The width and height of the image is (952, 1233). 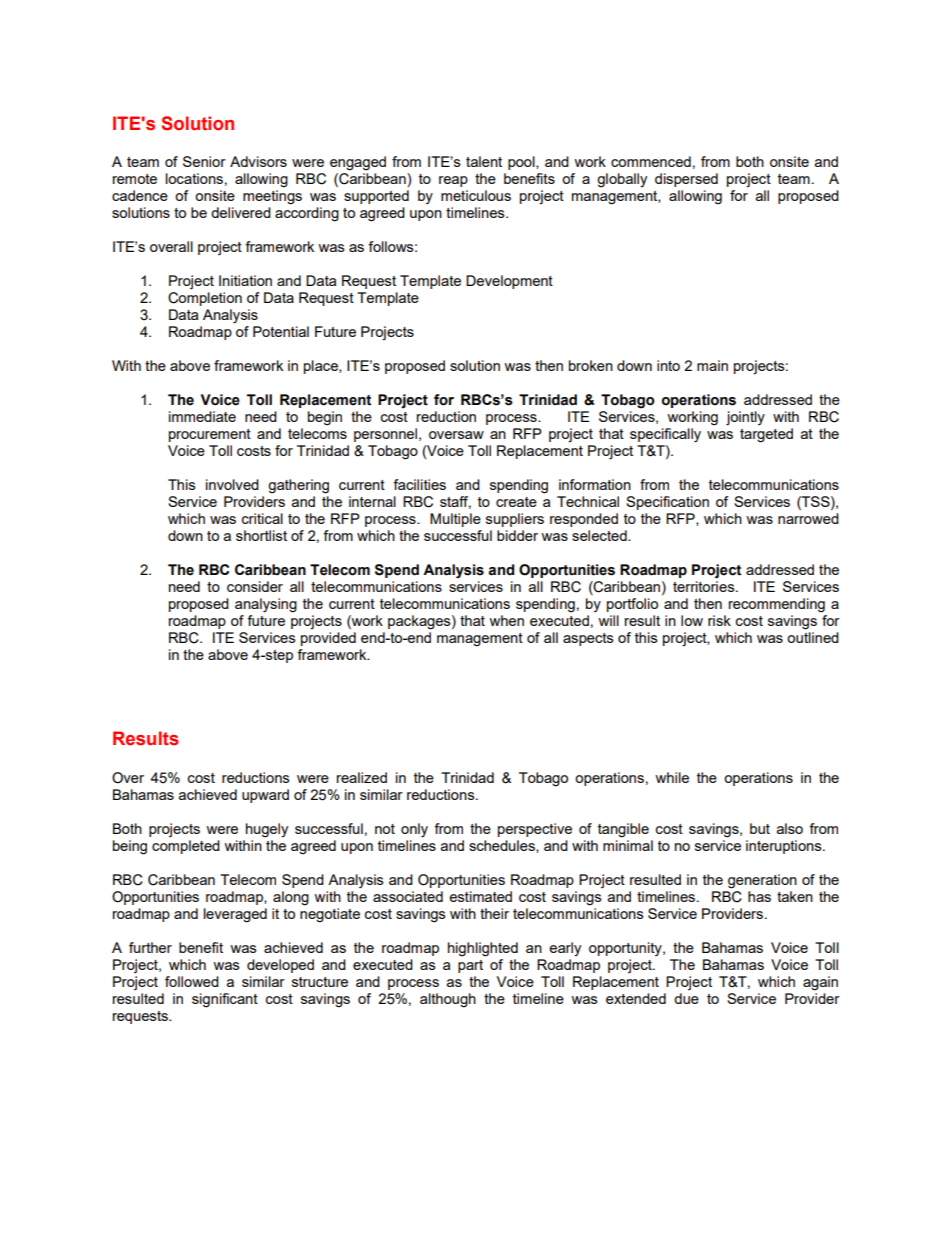 What do you see at coordinates (686, 998) in the image?
I see `due` at bounding box center [686, 998].
